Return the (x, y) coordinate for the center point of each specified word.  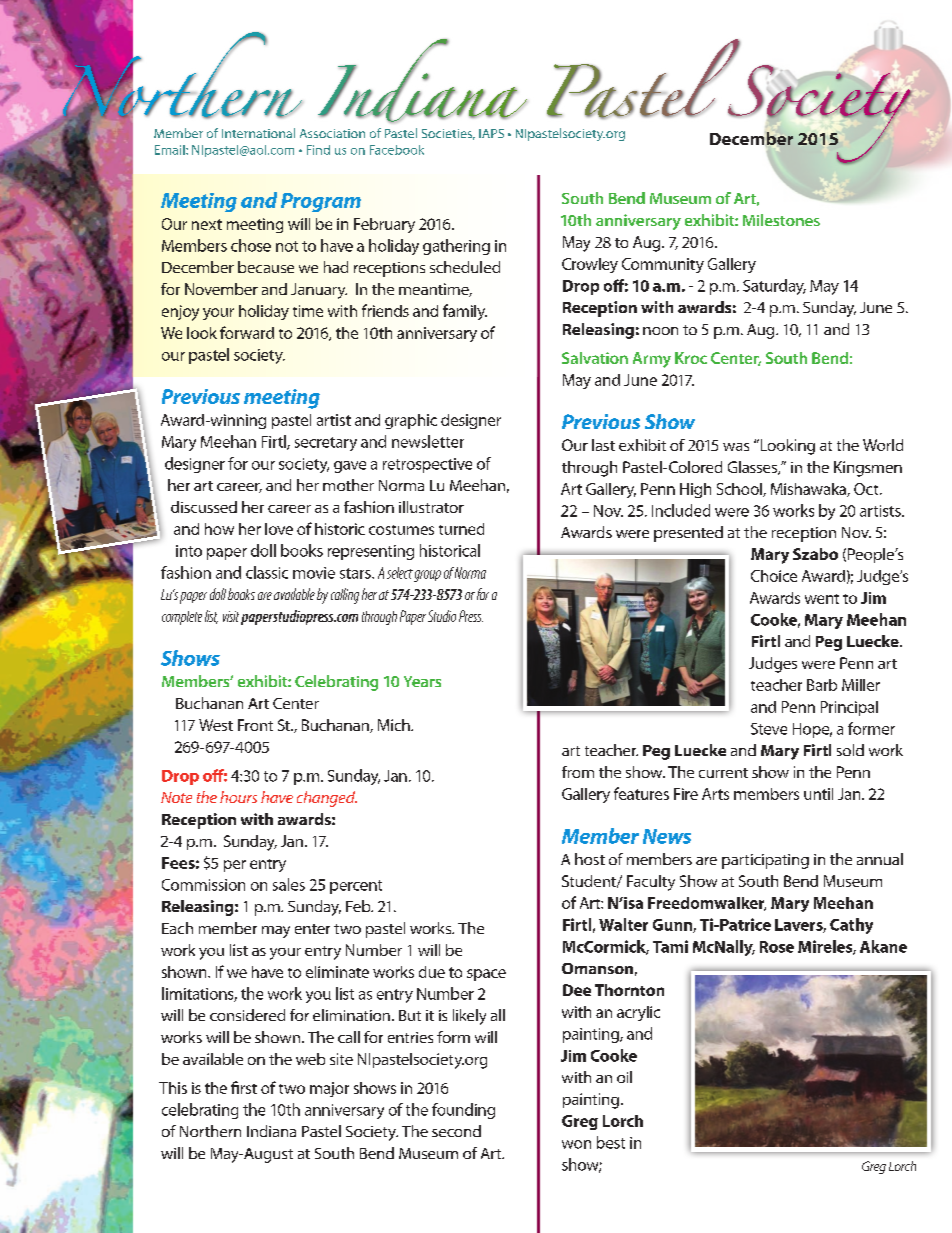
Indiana (271, 1131)
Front (255, 725)
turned (461, 529)
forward (247, 332)
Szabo (815, 554)
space (486, 975)
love (279, 529)
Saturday (774, 287)
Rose (777, 947)
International (258, 133)
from (578, 772)
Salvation (595, 358)
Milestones (781, 220)
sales (289, 884)
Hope (812, 730)
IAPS (491, 133)
